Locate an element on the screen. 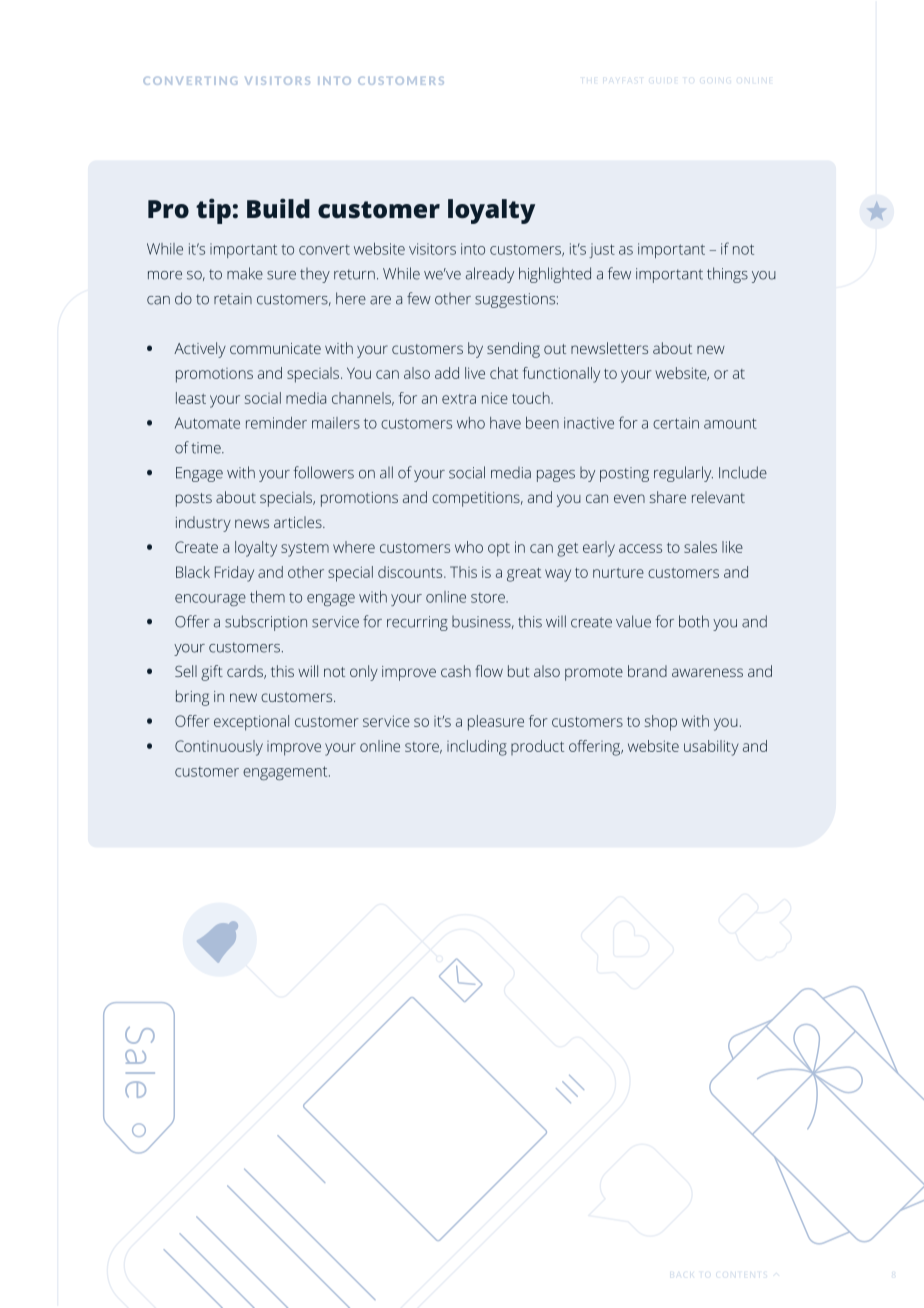 The height and width of the screenshot is (1308, 924). posts is located at coordinates (194, 500).
